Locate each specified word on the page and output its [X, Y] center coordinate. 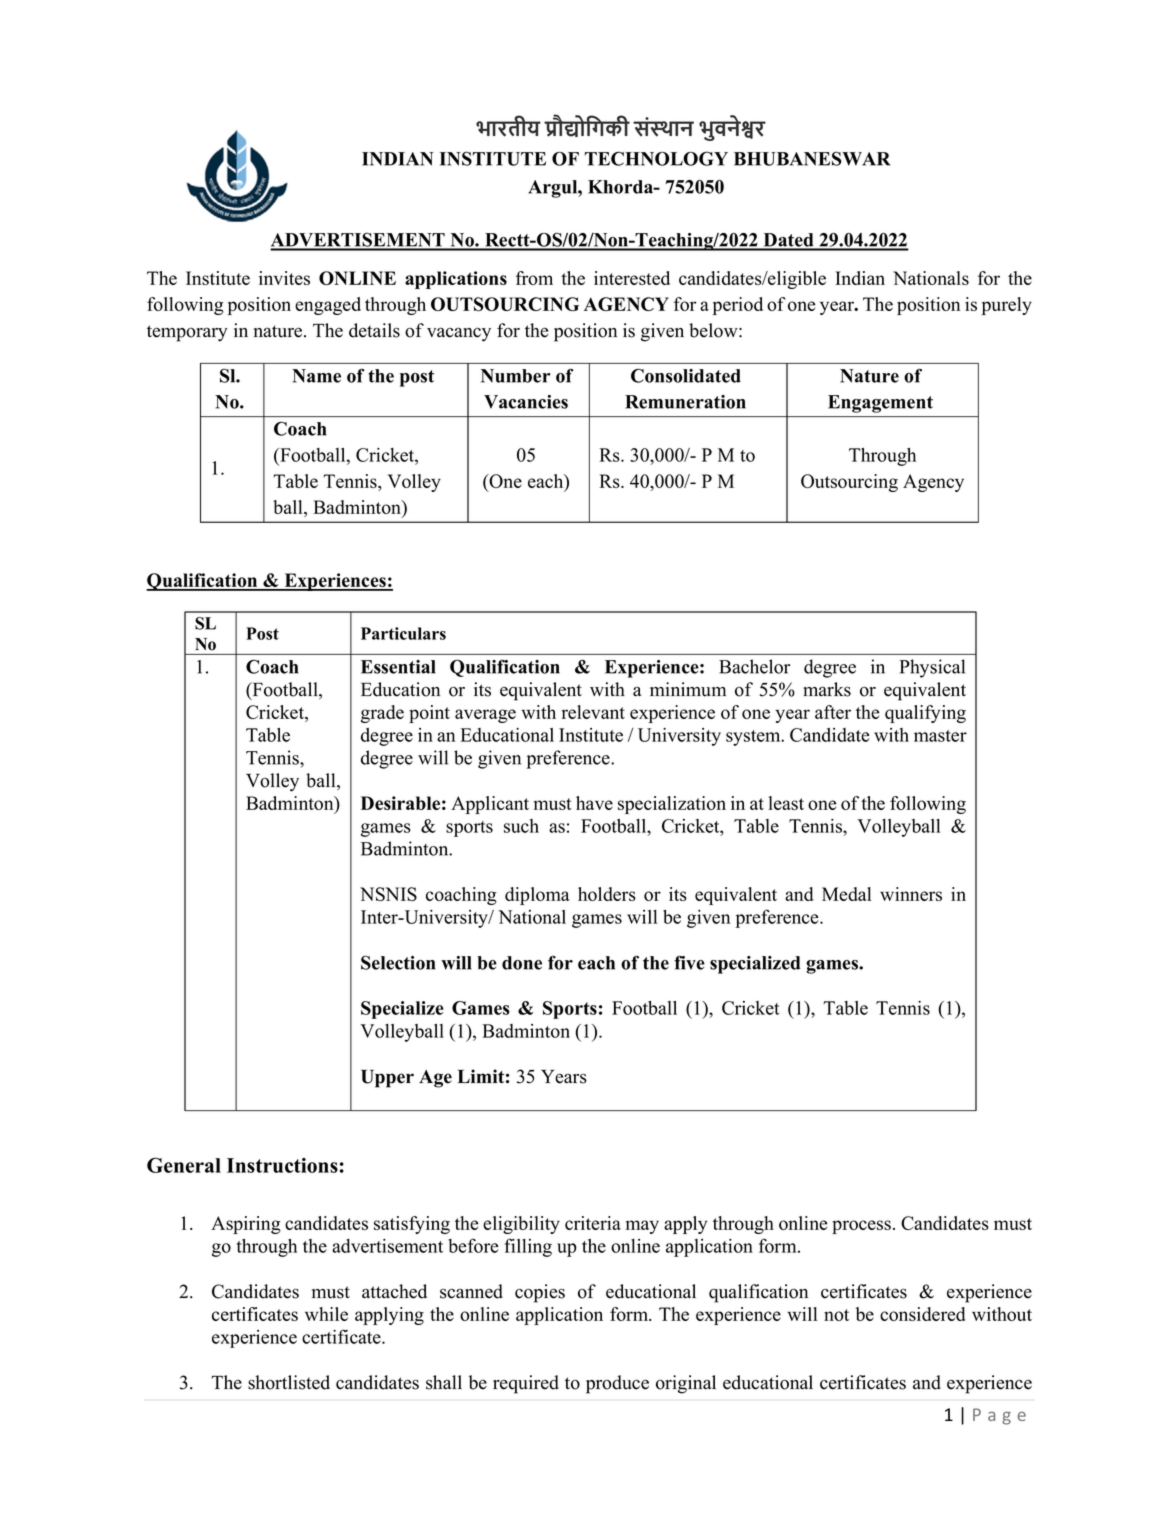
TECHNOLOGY [656, 158]
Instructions [282, 1165]
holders [607, 894]
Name [316, 376]
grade [382, 714]
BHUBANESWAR [812, 158]
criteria [593, 1223]
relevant [593, 712]
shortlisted [289, 1382]
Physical [932, 668]
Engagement [880, 404]
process [861, 1227]
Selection [398, 962]
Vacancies [526, 402]
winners [911, 894]
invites [284, 278]
